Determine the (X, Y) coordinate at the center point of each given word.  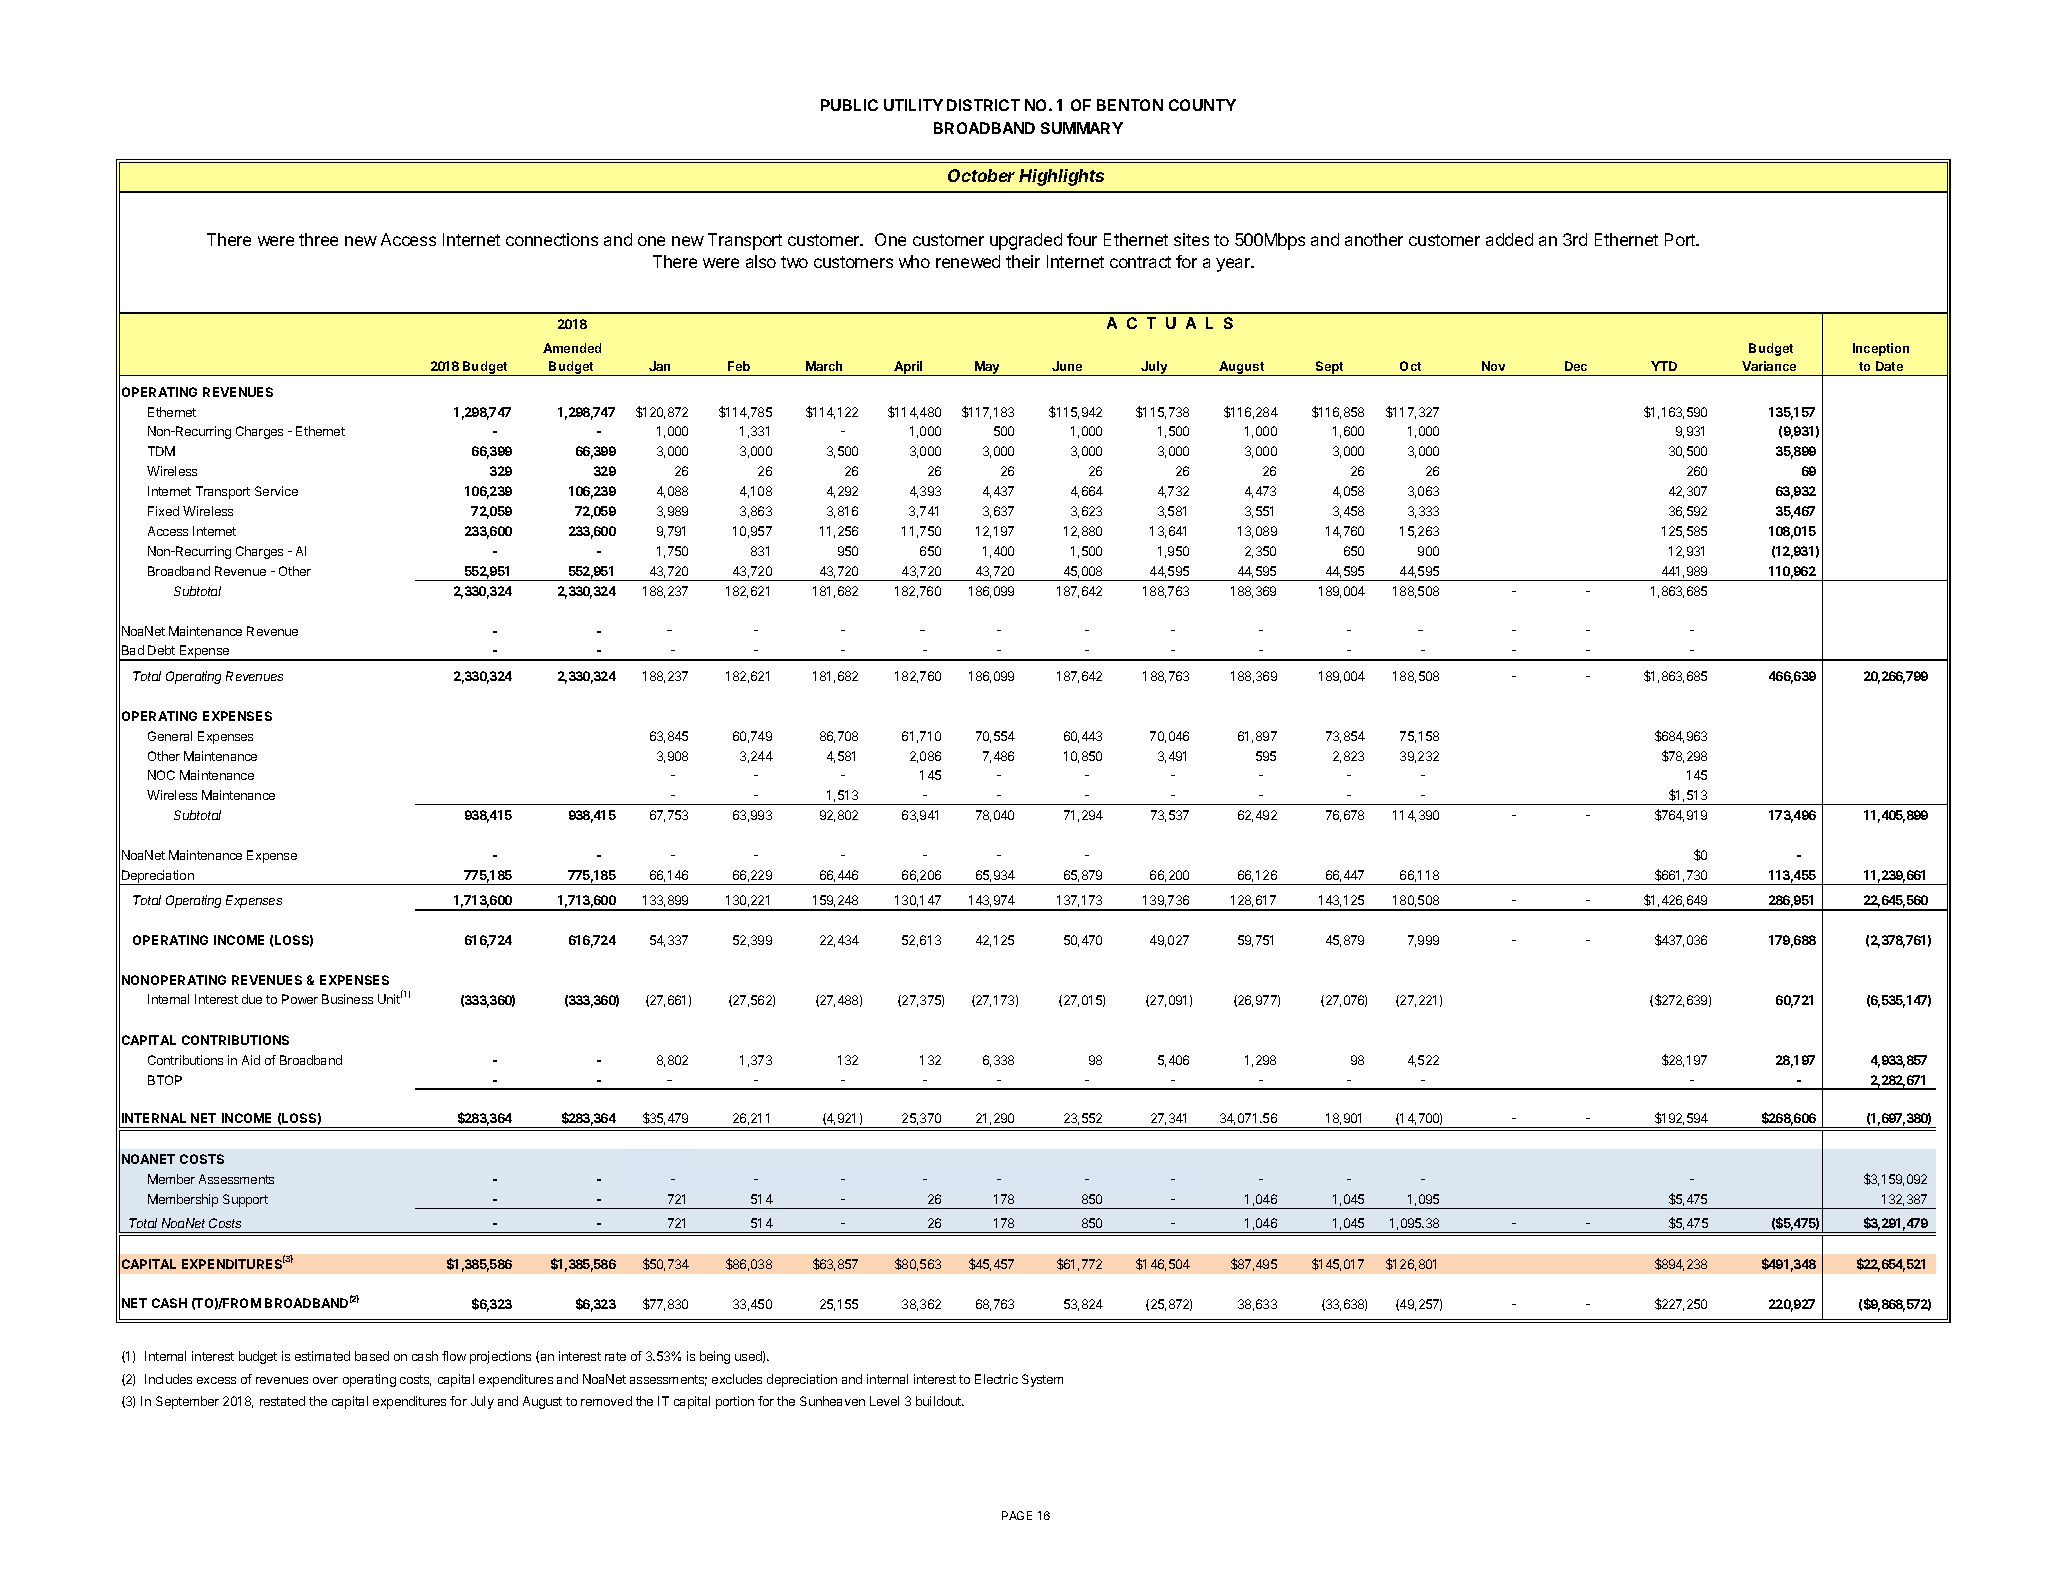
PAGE (1017, 1515)
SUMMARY (1082, 128)
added (1509, 239)
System (1042, 1380)
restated (282, 1401)
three (318, 239)
